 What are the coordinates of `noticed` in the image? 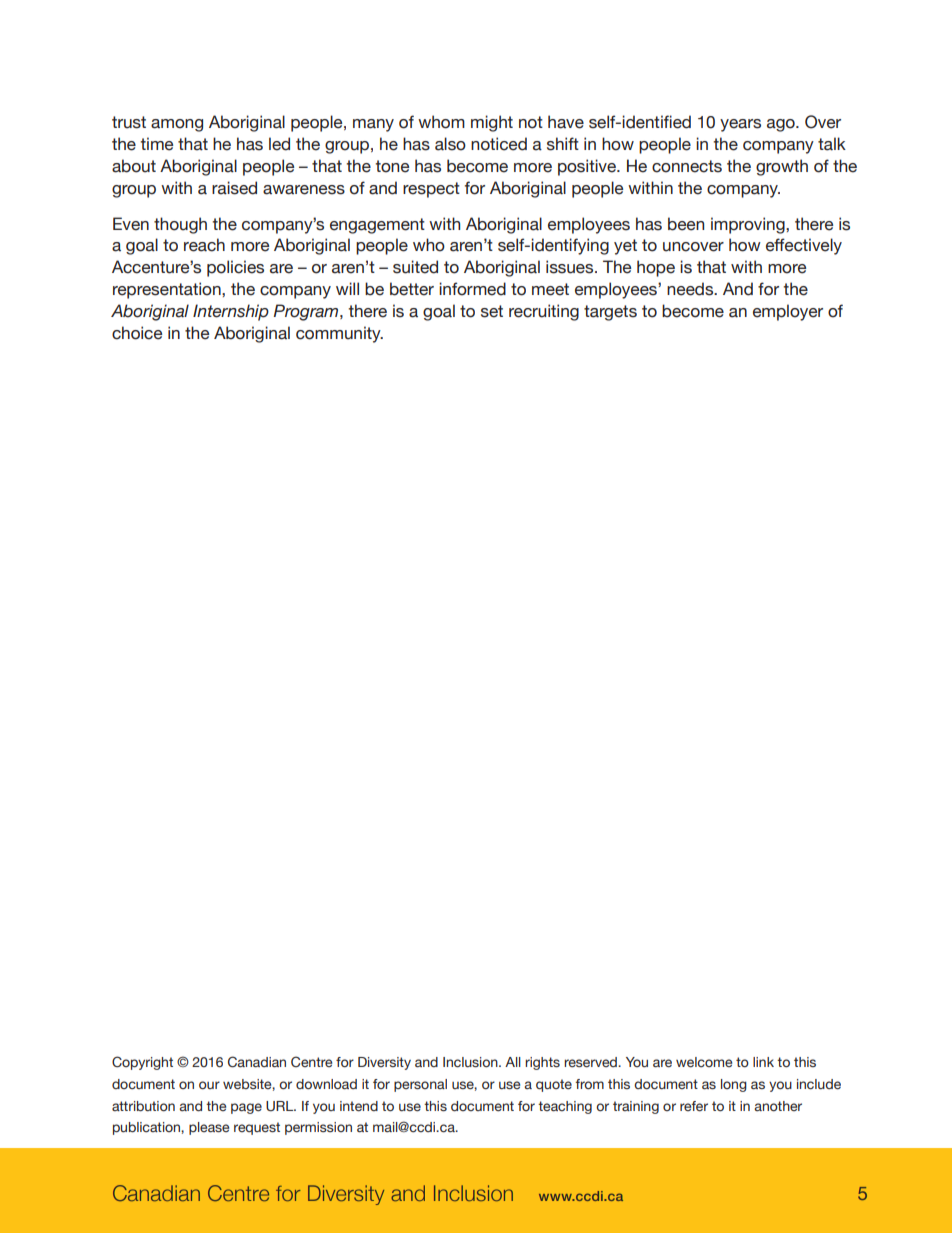 It's located at (499, 144).
